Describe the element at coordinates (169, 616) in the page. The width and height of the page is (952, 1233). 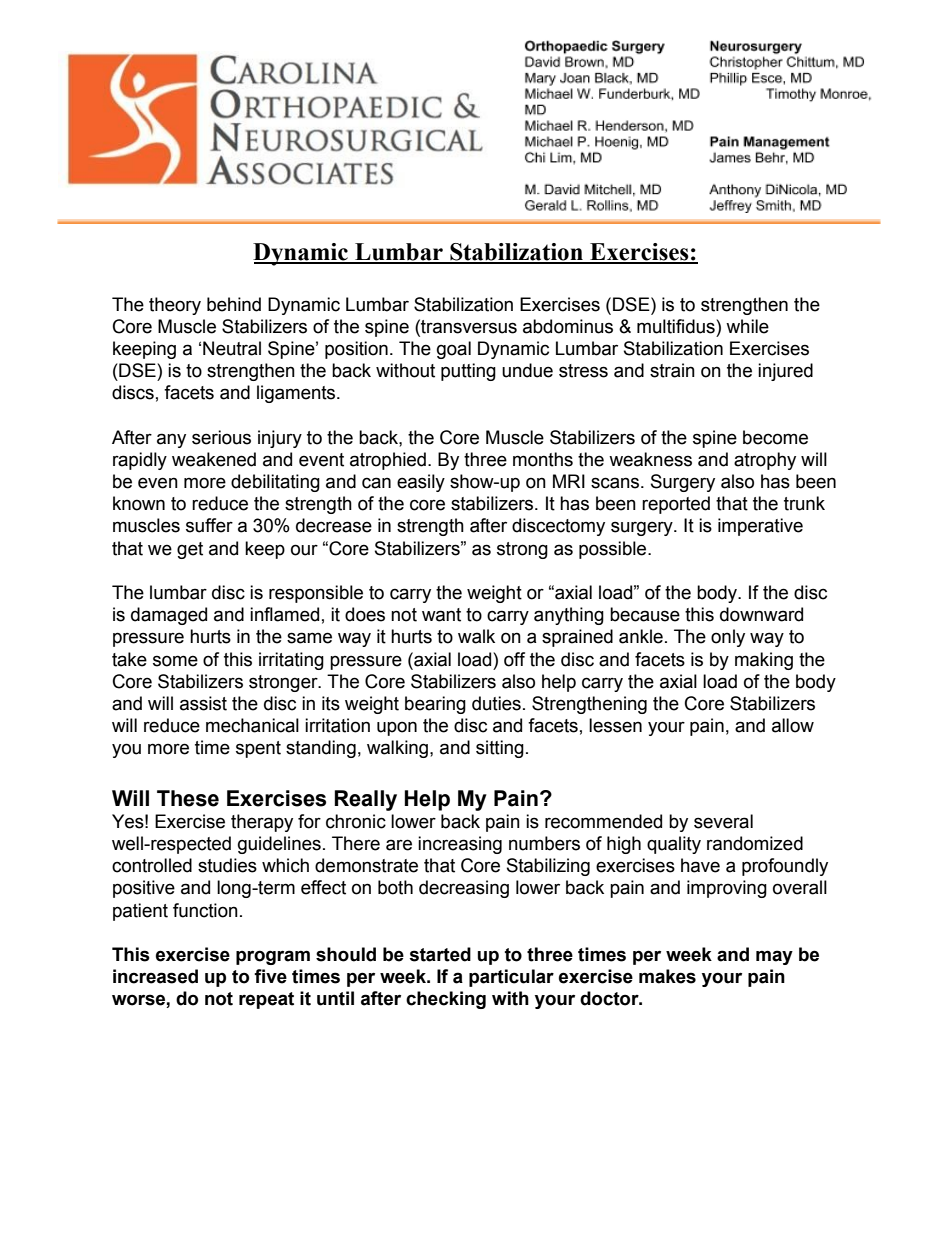
I see `damaged` at that location.
